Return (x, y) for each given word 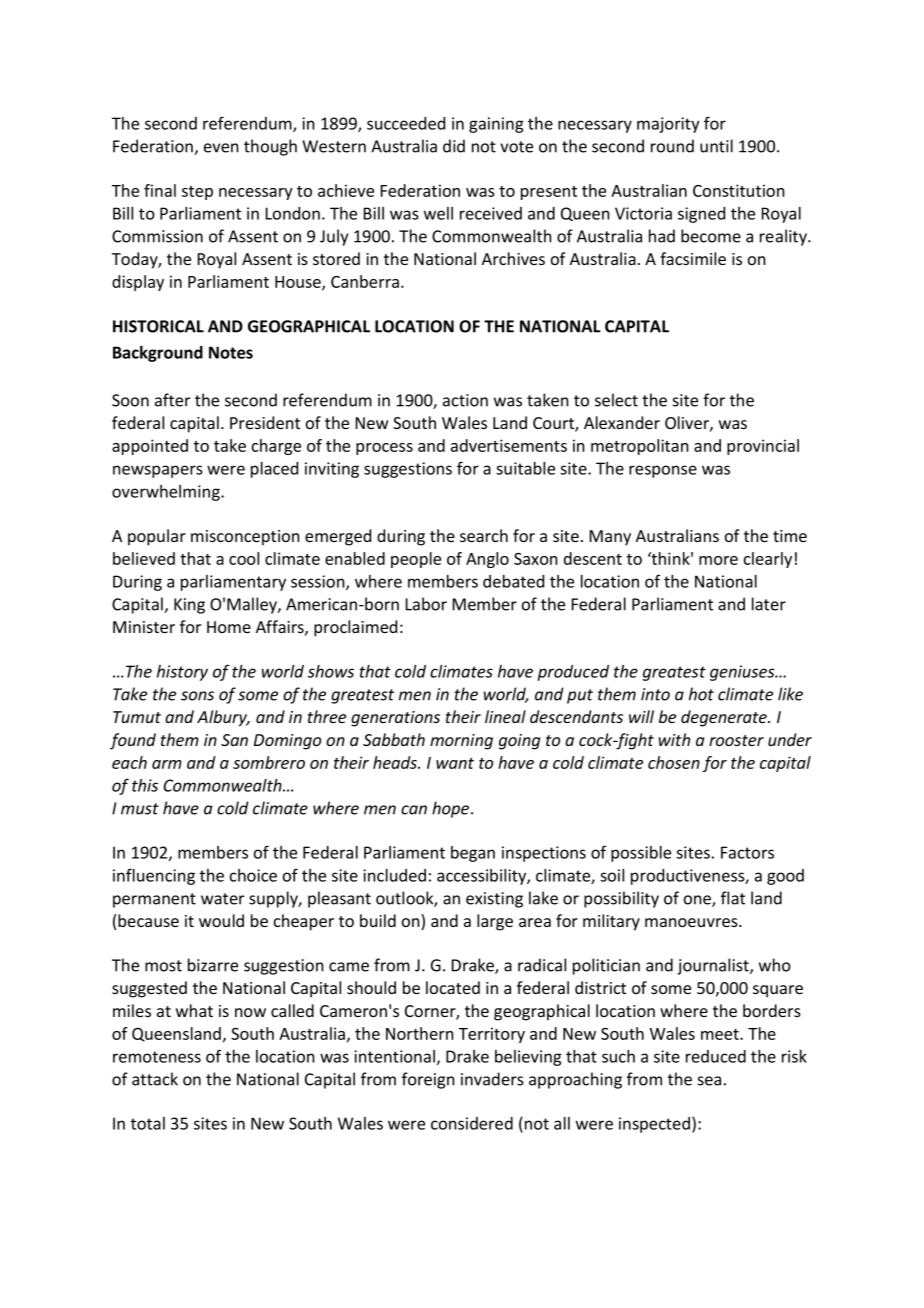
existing (494, 900)
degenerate (725, 718)
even (221, 148)
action (465, 400)
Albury (223, 718)
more (718, 560)
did (454, 146)
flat (733, 898)
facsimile (693, 258)
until (716, 146)
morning (461, 742)
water (222, 899)
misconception (245, 538)
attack (155, 1079)
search (484, 535)
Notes (231, 352)
